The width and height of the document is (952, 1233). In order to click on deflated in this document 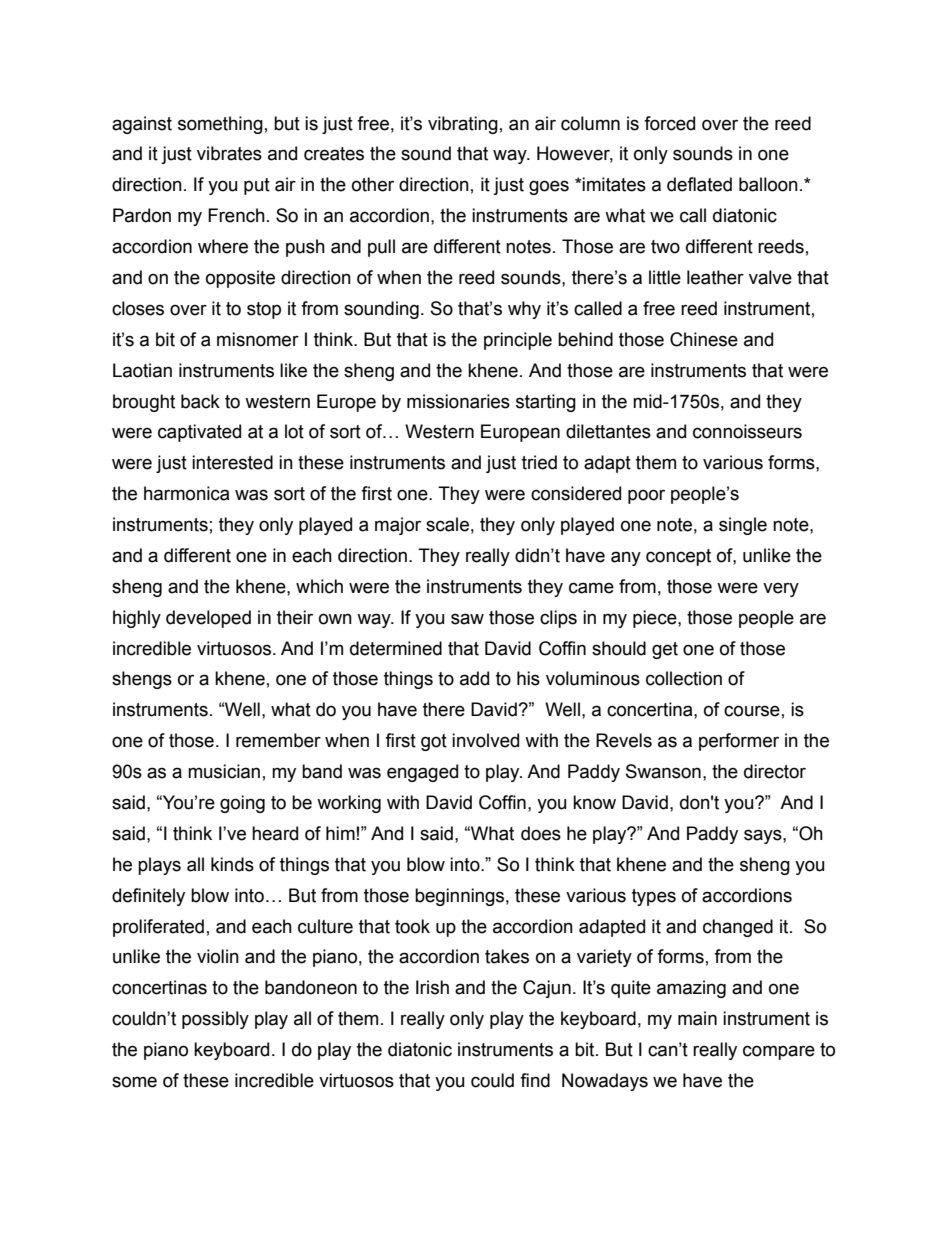, I will do `click(699, 184)`.
